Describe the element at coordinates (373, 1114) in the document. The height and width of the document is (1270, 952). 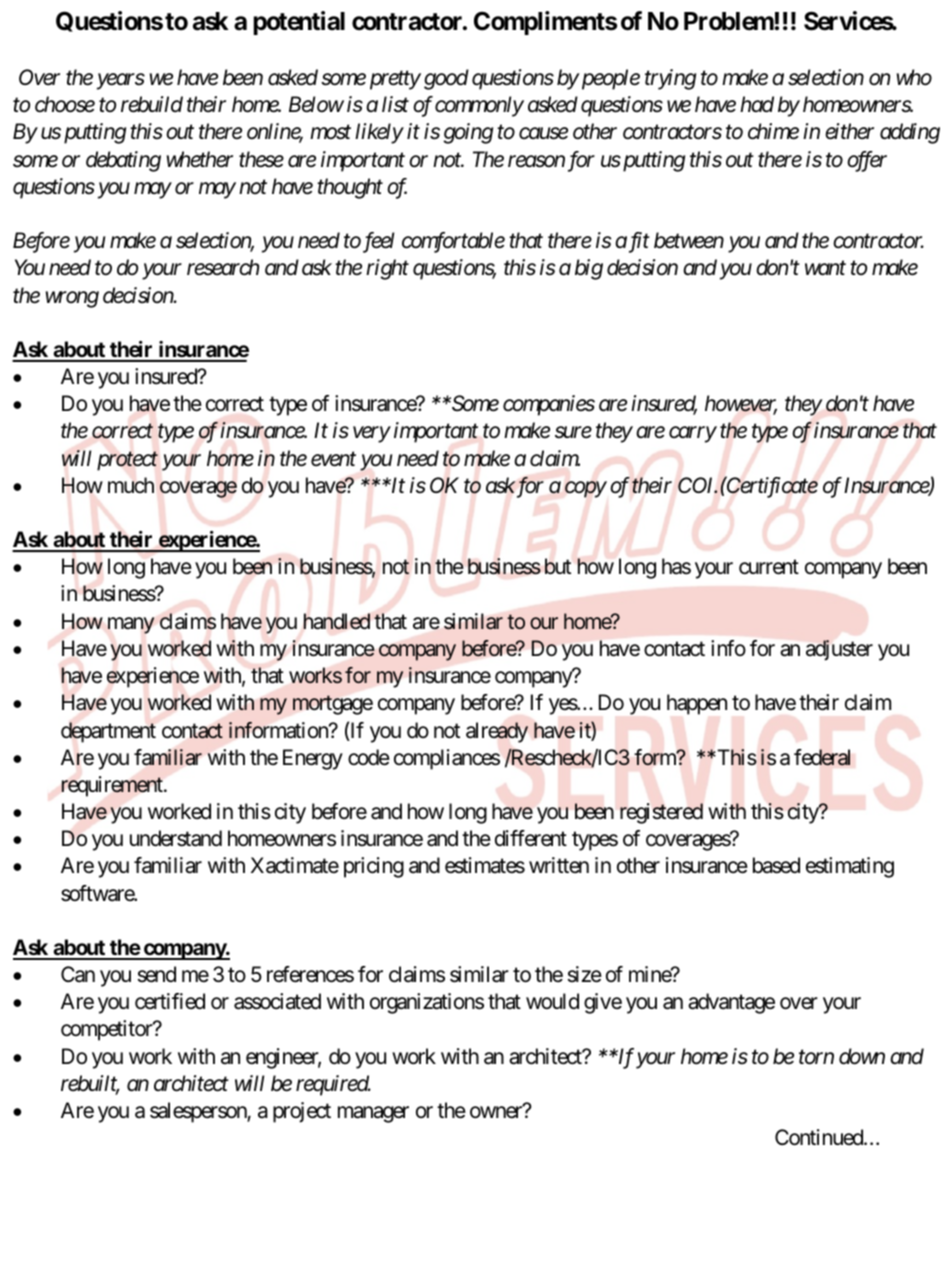
I see `manager` at that location.
